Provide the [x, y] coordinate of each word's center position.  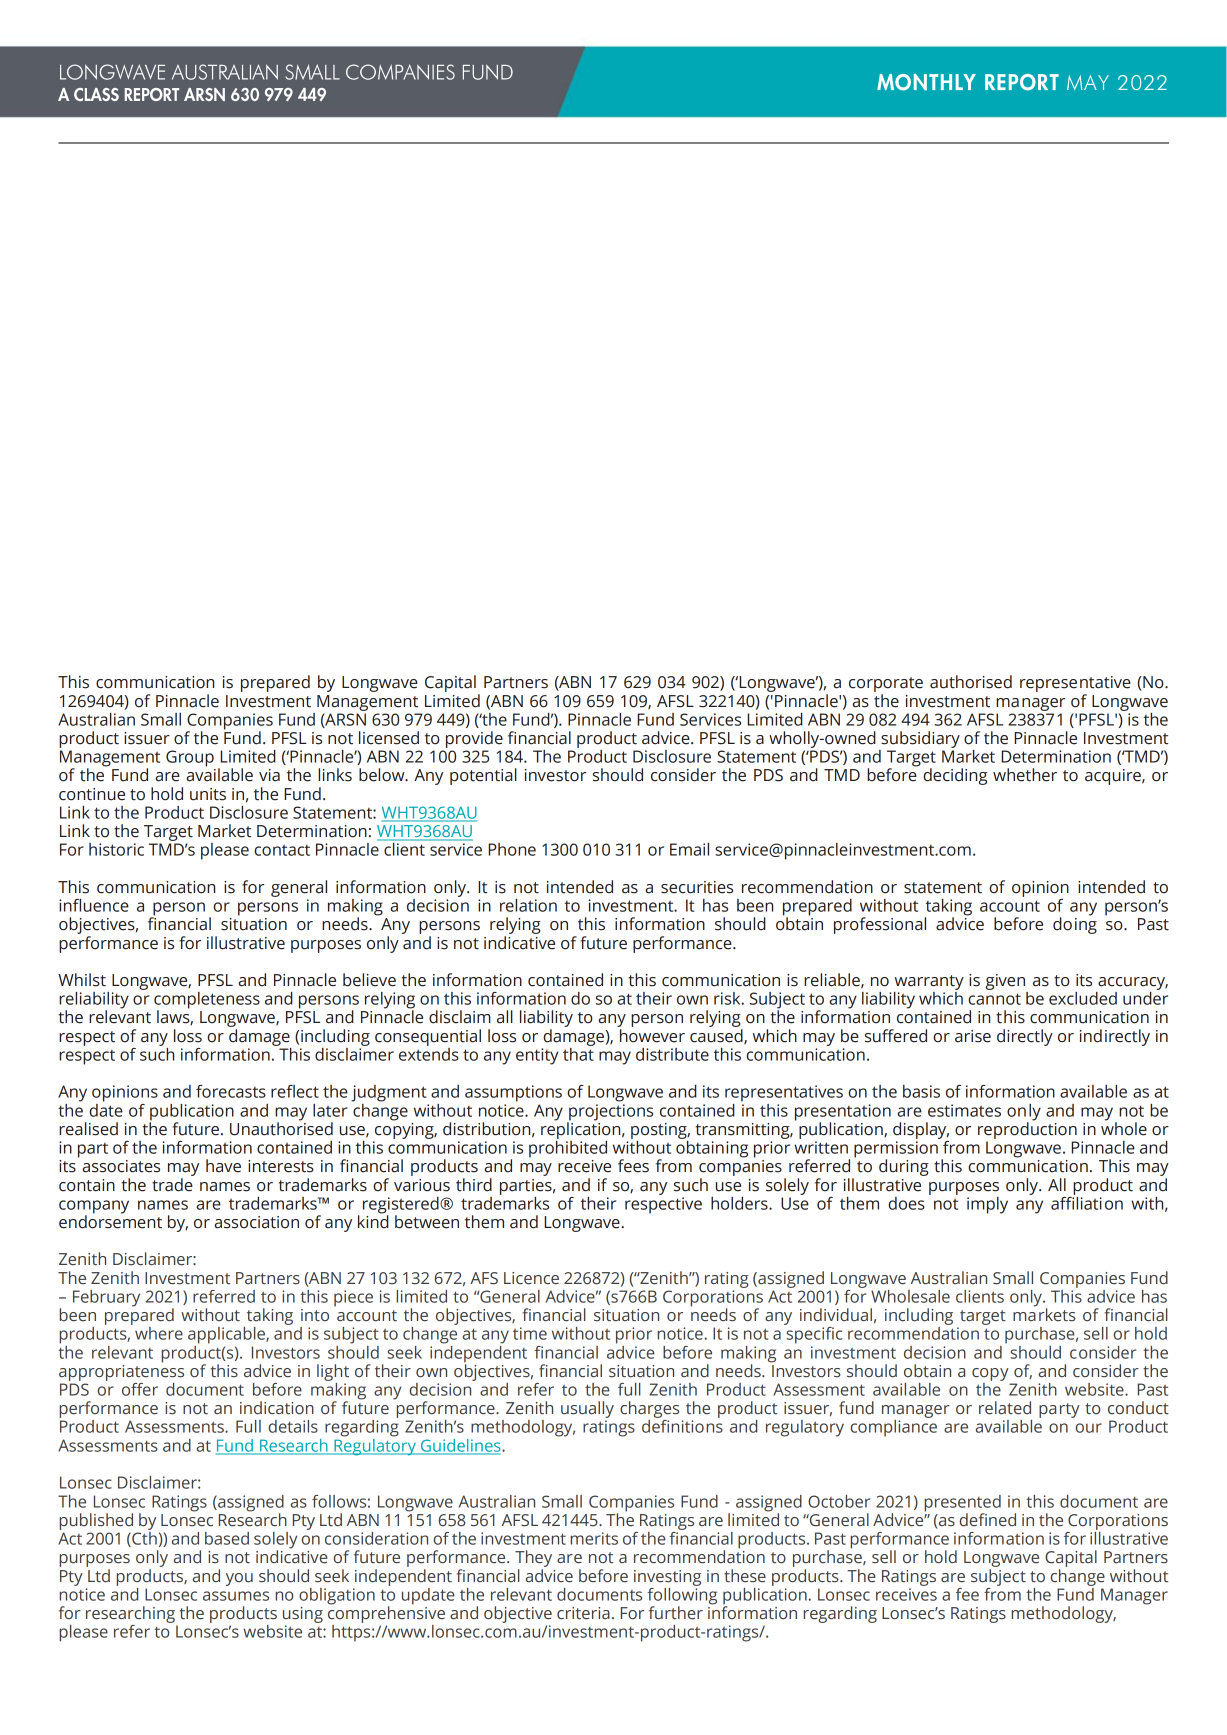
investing [667, 1578]
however [652, 1036]
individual [836, 1315]
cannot [994, 999]
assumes [236, 1596]
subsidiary [920, 739]
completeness [207, 1001]
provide [474, 739]
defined [988, 1520]
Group [190, 758]
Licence [531, 1278]
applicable [227, 1335]
